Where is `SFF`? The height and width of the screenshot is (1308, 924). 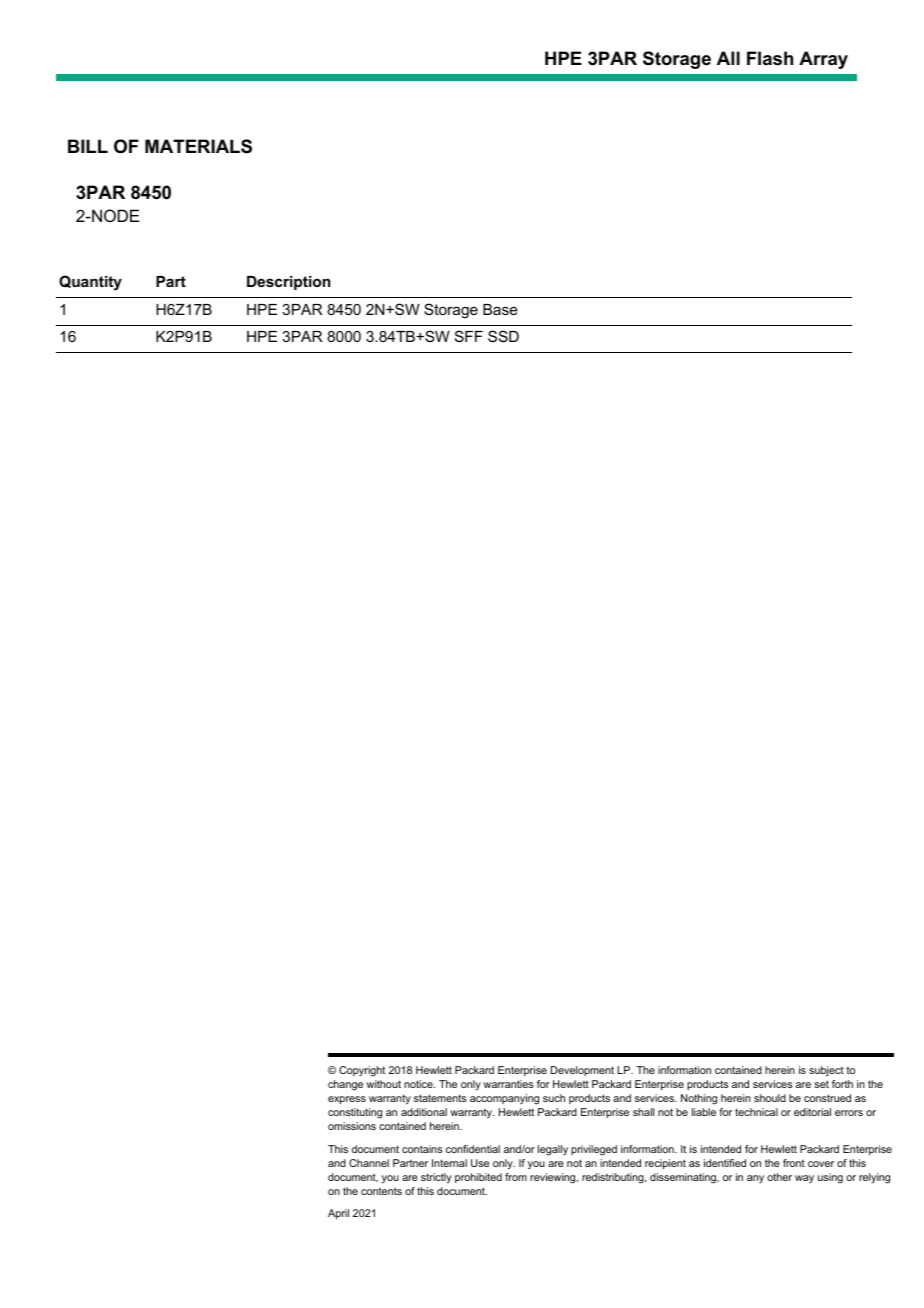
SFF is located at coordinates (469, 336).
